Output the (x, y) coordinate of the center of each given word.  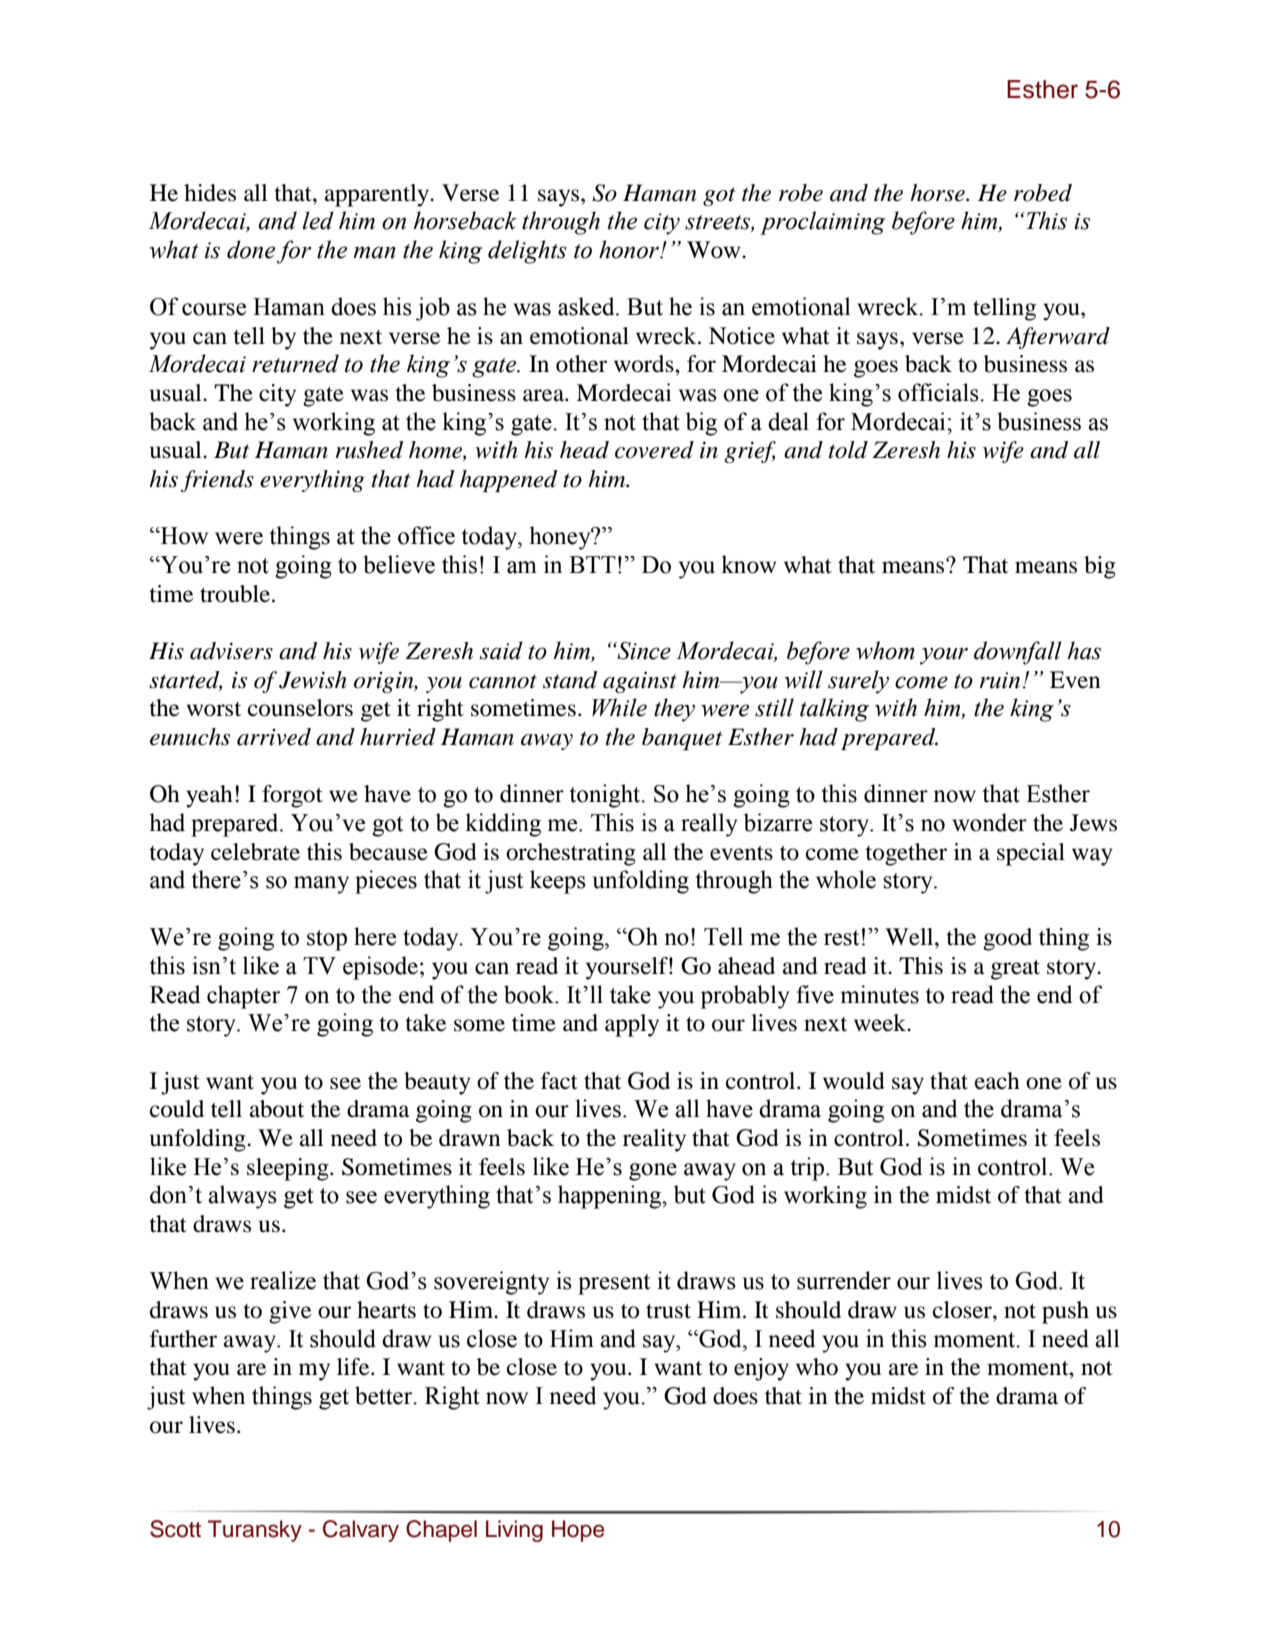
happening (611, 1197)
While (619, 707)
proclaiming (822, 223)
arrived (274, 737)
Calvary (361, 1531)
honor (630, 249)
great (1015, 970)
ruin (1000, 680)
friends (217, 481)
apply (632, 1025)
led (318, 220)
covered (654, 450)
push (1065, 1312)
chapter (243, 997)
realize (283, 1280)
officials (939, 392)
